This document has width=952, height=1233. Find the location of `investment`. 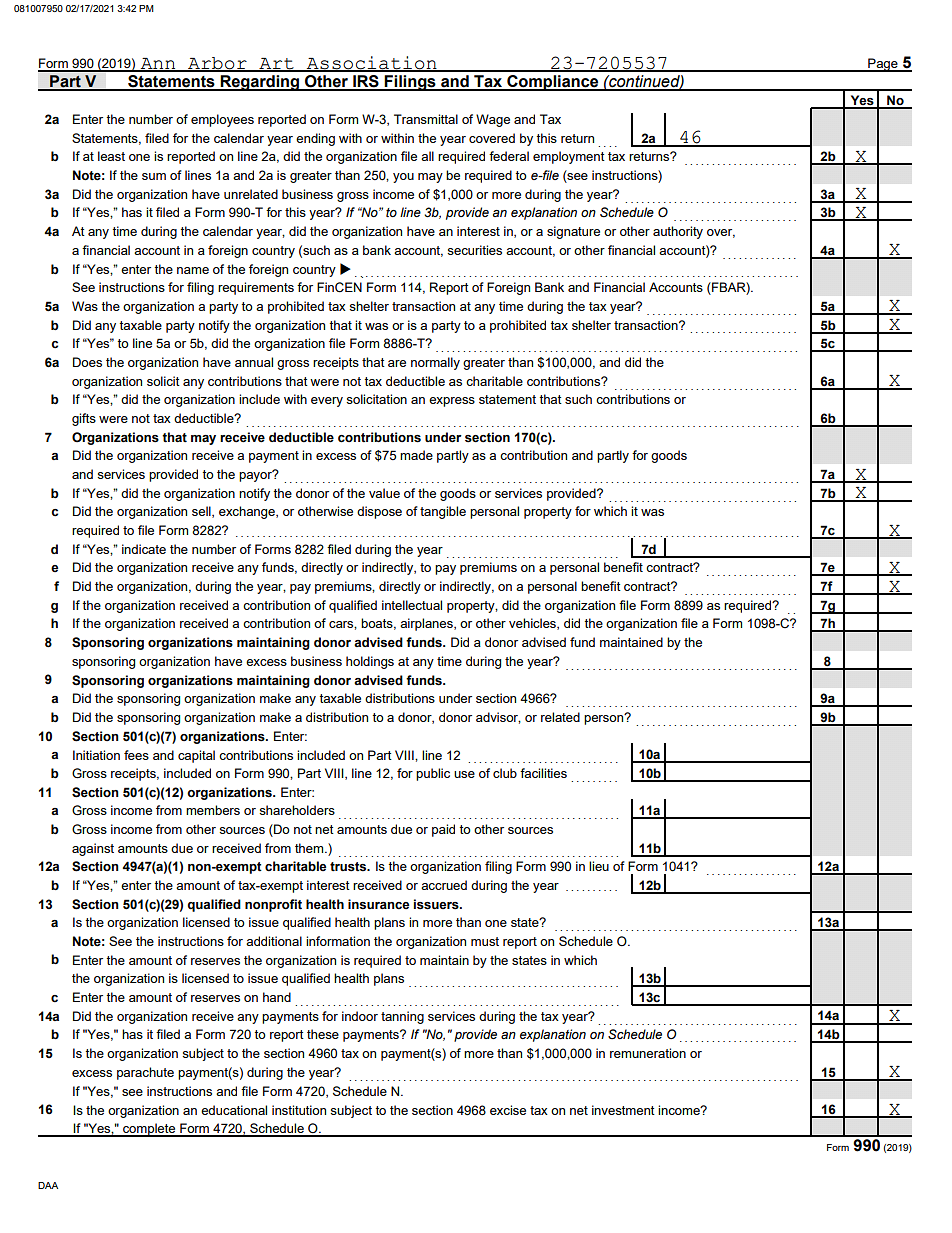

investment is located at coordinates (623, 1110).
